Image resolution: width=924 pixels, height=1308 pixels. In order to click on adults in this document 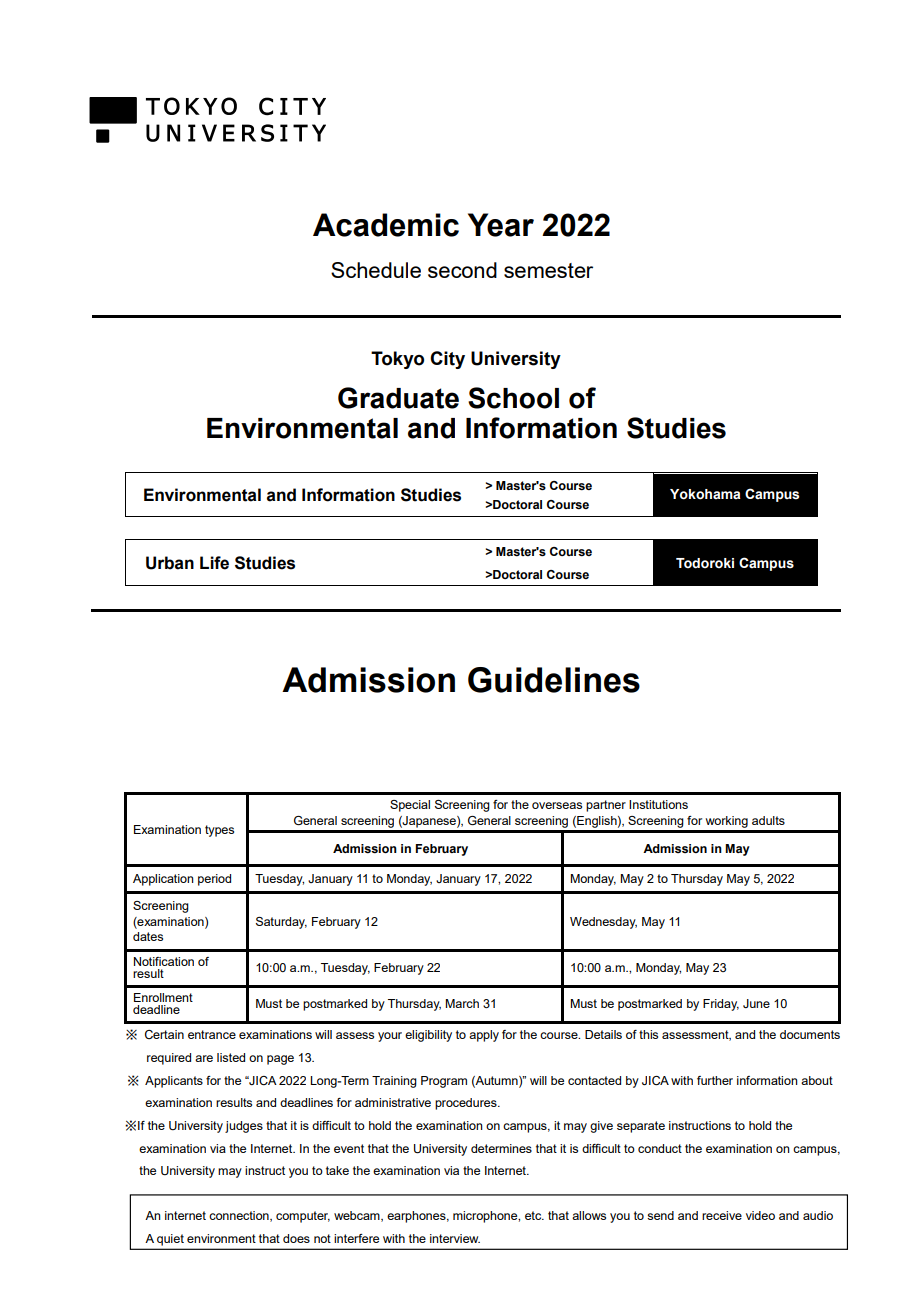, I will do `click(768, 820)`.
